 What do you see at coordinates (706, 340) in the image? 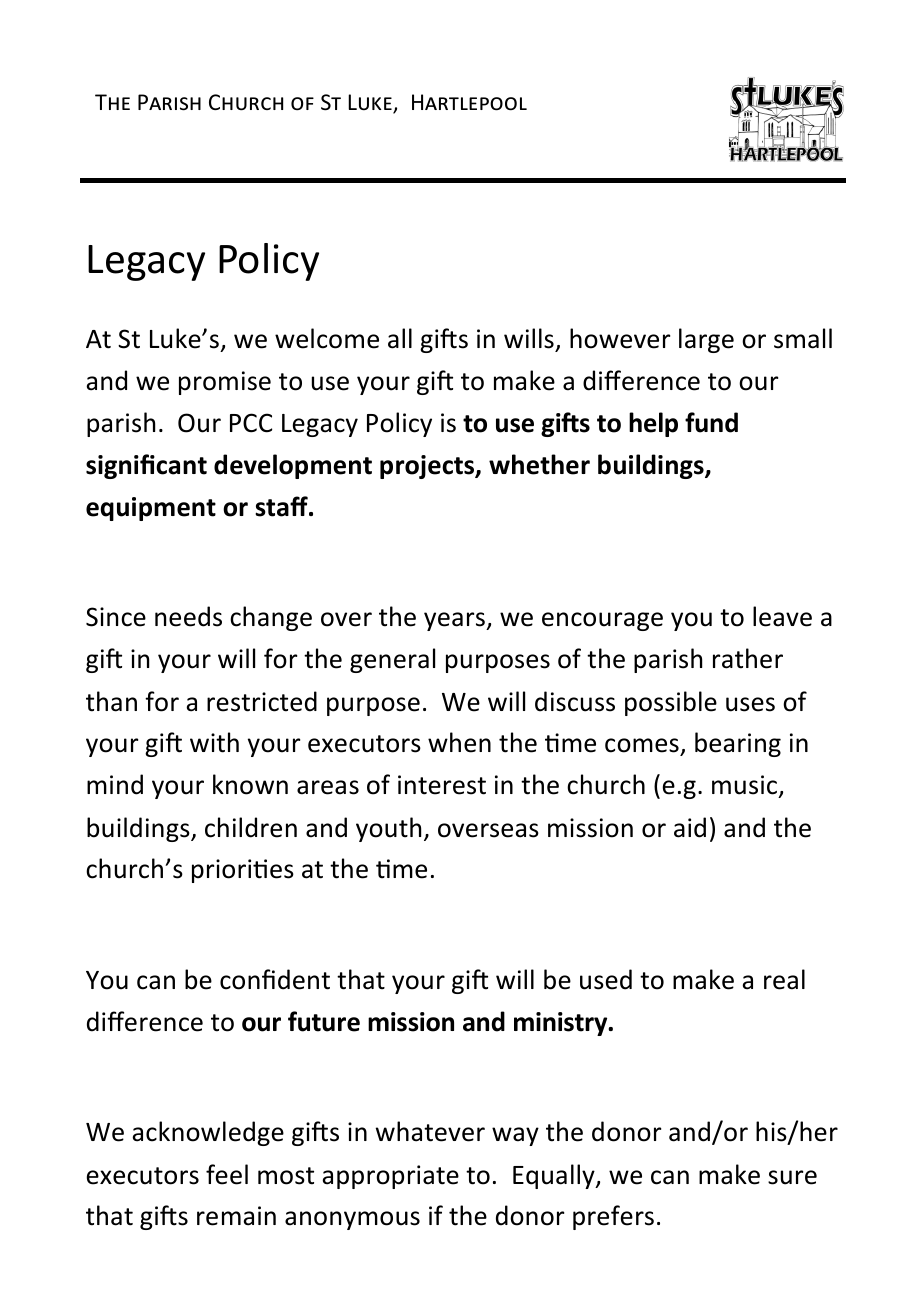
I see `large` at bounding box center [706, 340].
